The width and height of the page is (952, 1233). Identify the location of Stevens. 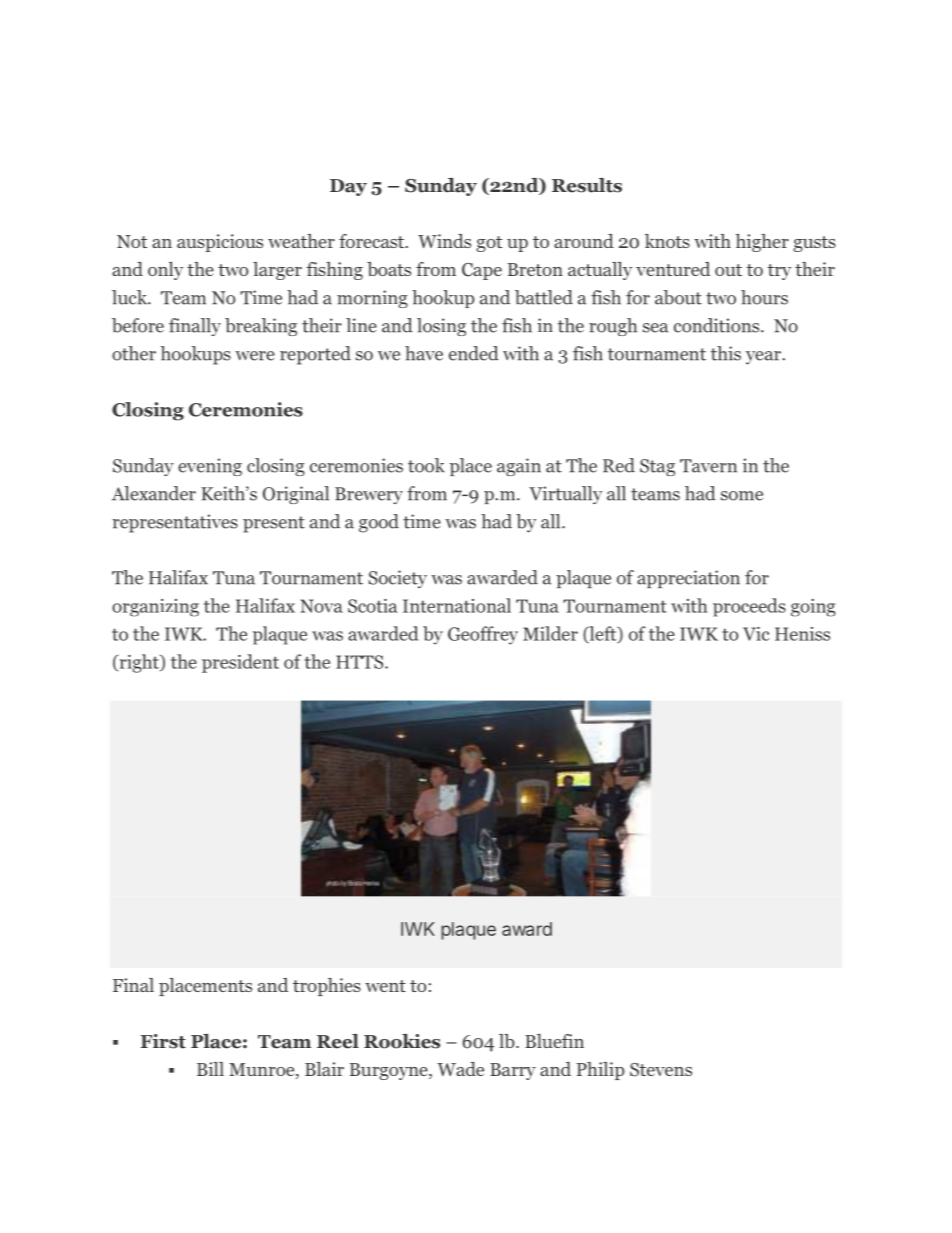
(661, 1070).
